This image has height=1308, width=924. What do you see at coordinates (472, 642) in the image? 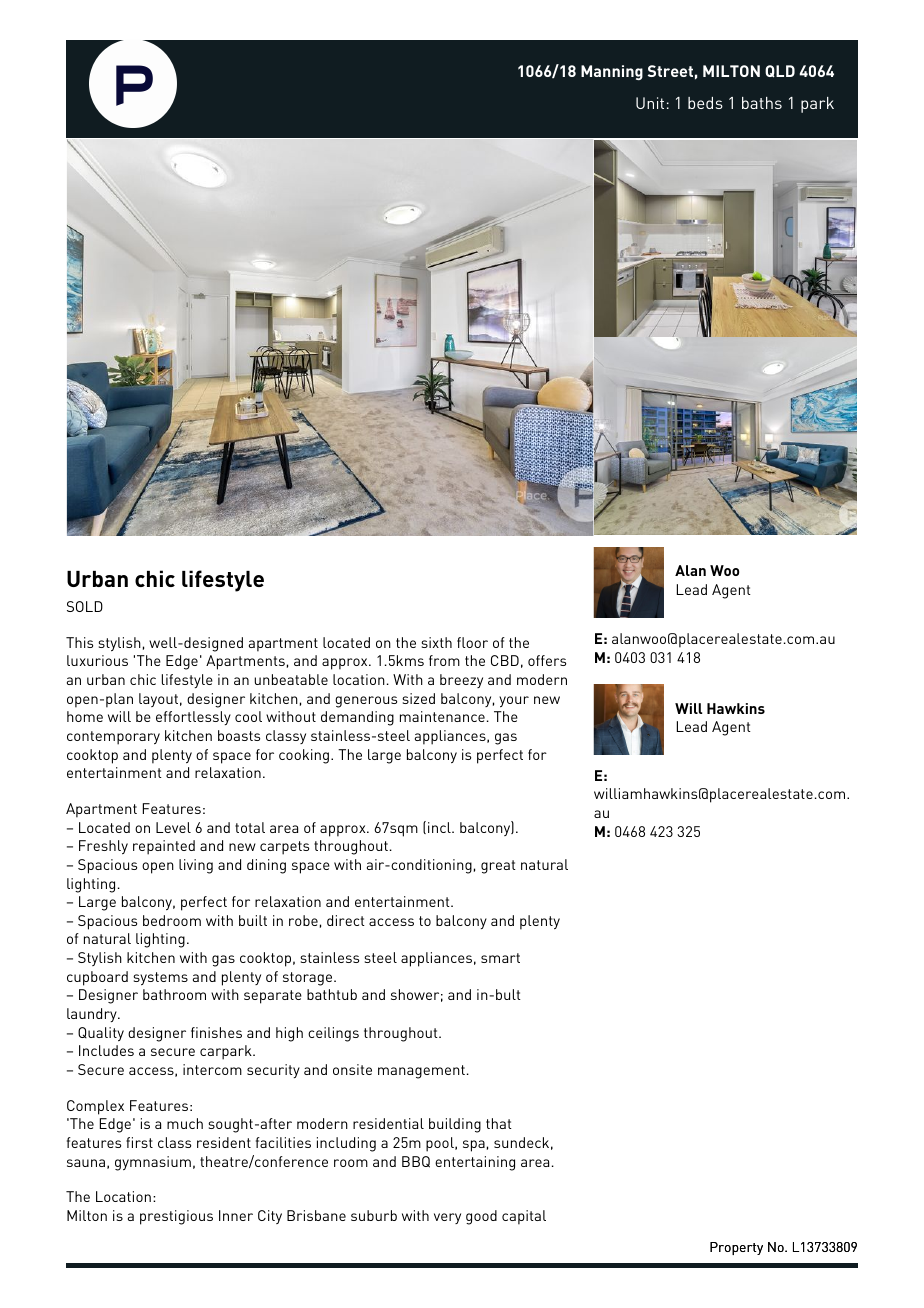
I see `floor` at bounding box center [472, 642].
